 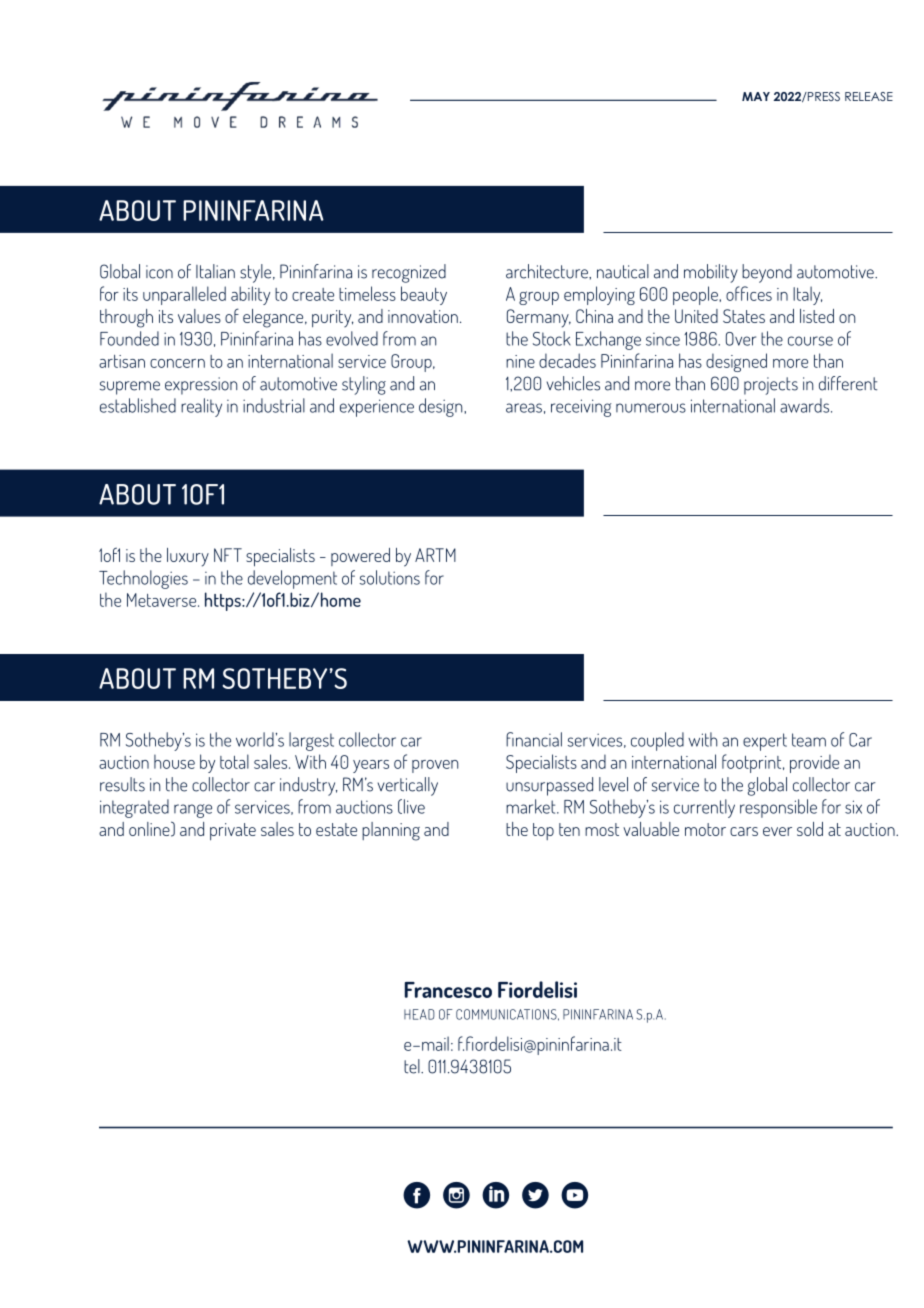 I want to click on tel, so click(x=413, y=1066).
